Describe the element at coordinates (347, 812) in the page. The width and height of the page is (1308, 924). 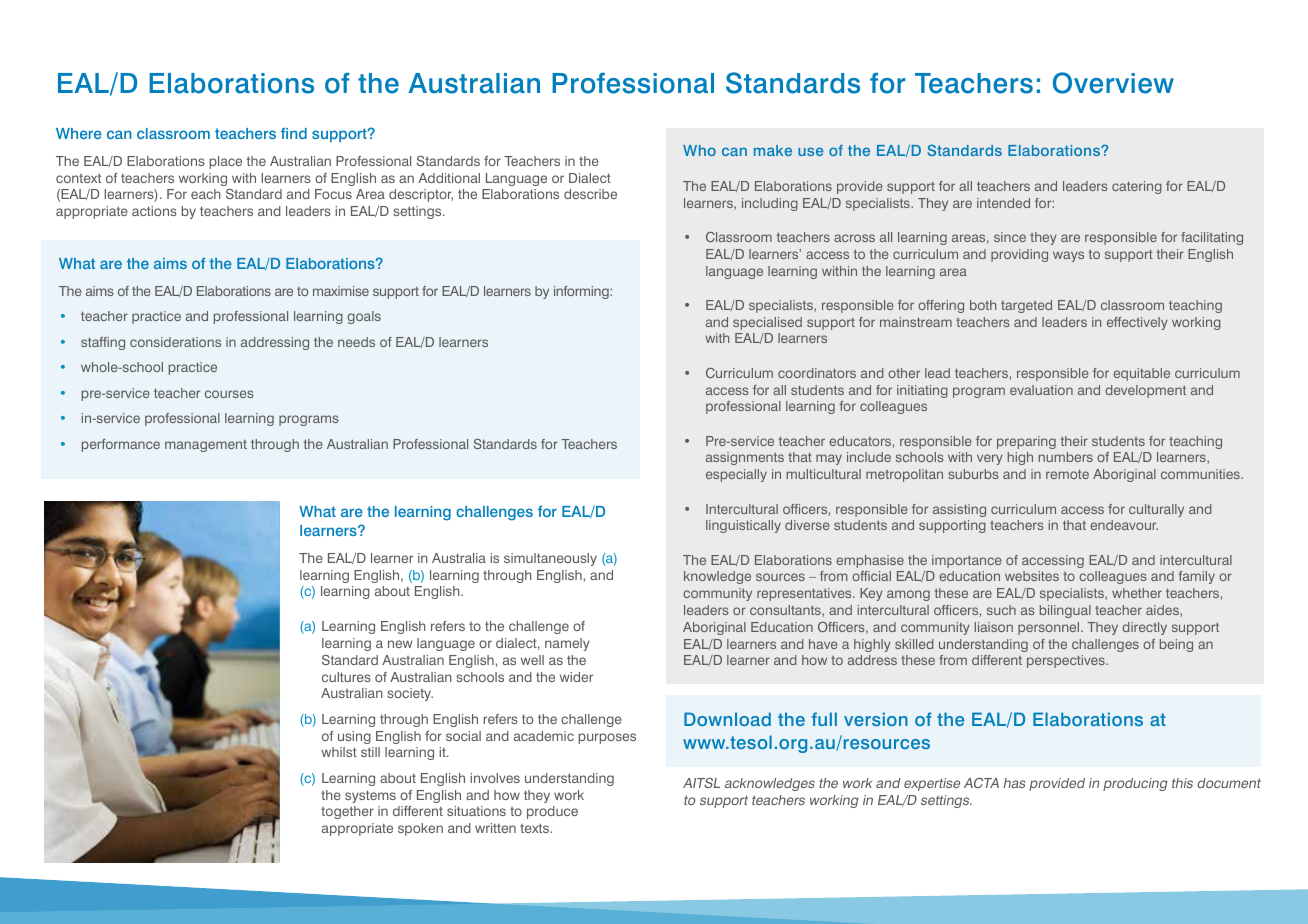
I see `together` at that location.
